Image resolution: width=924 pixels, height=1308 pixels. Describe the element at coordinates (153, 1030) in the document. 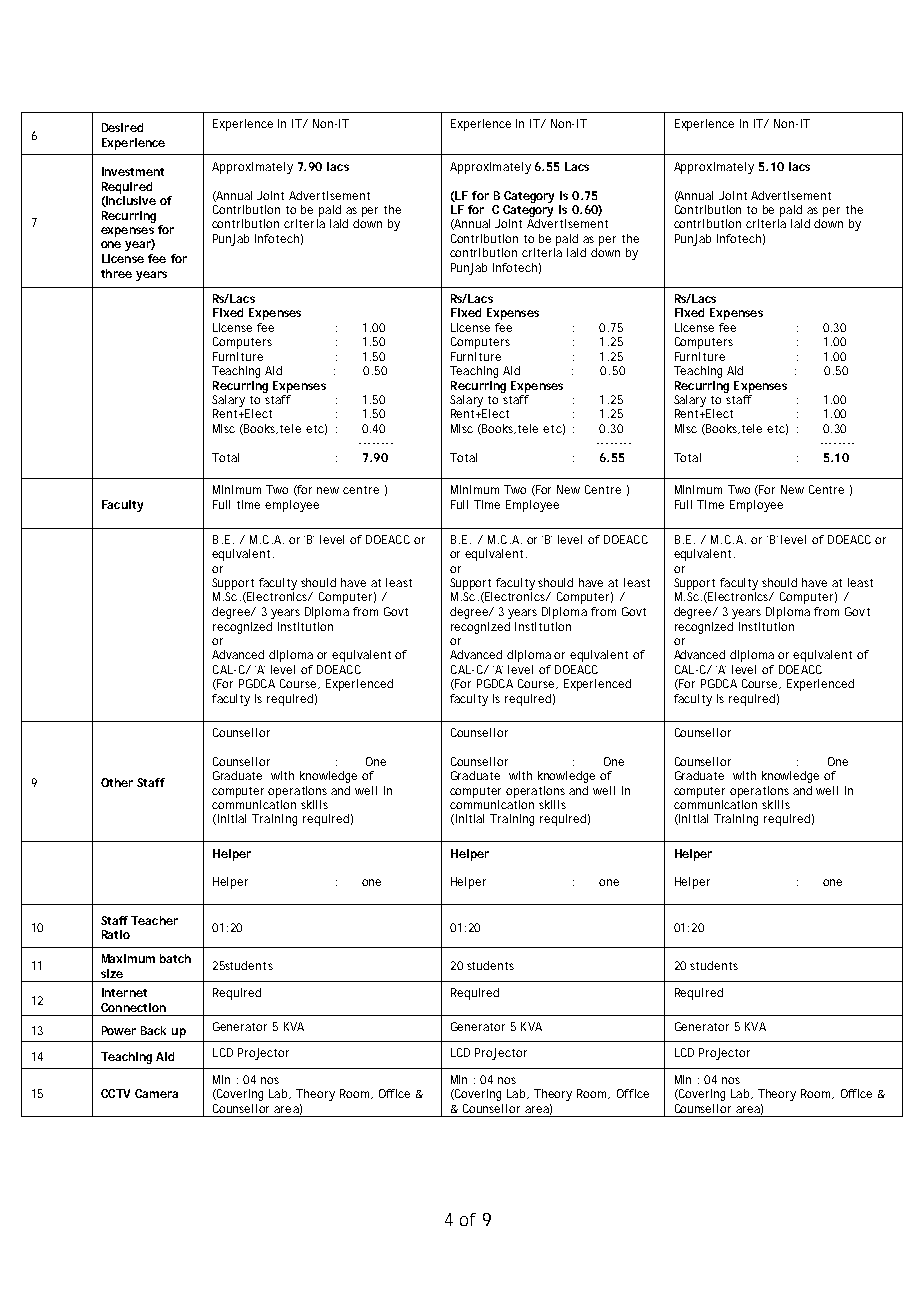

I see `Back` at that location.
